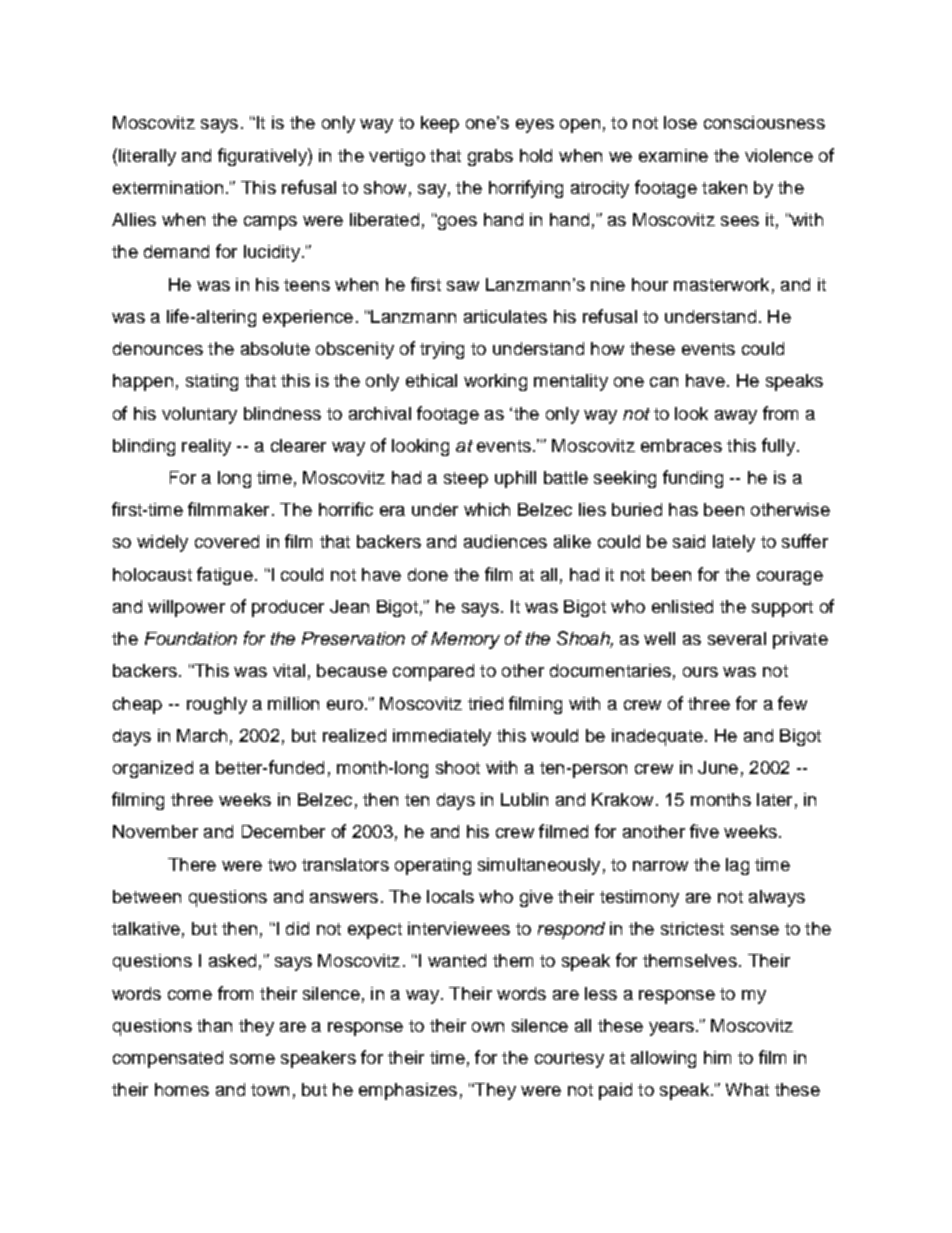  What do you see at coordinates (682, 606) in the screenshot?
I see `enlisted` at bounding box center [682, 606].
